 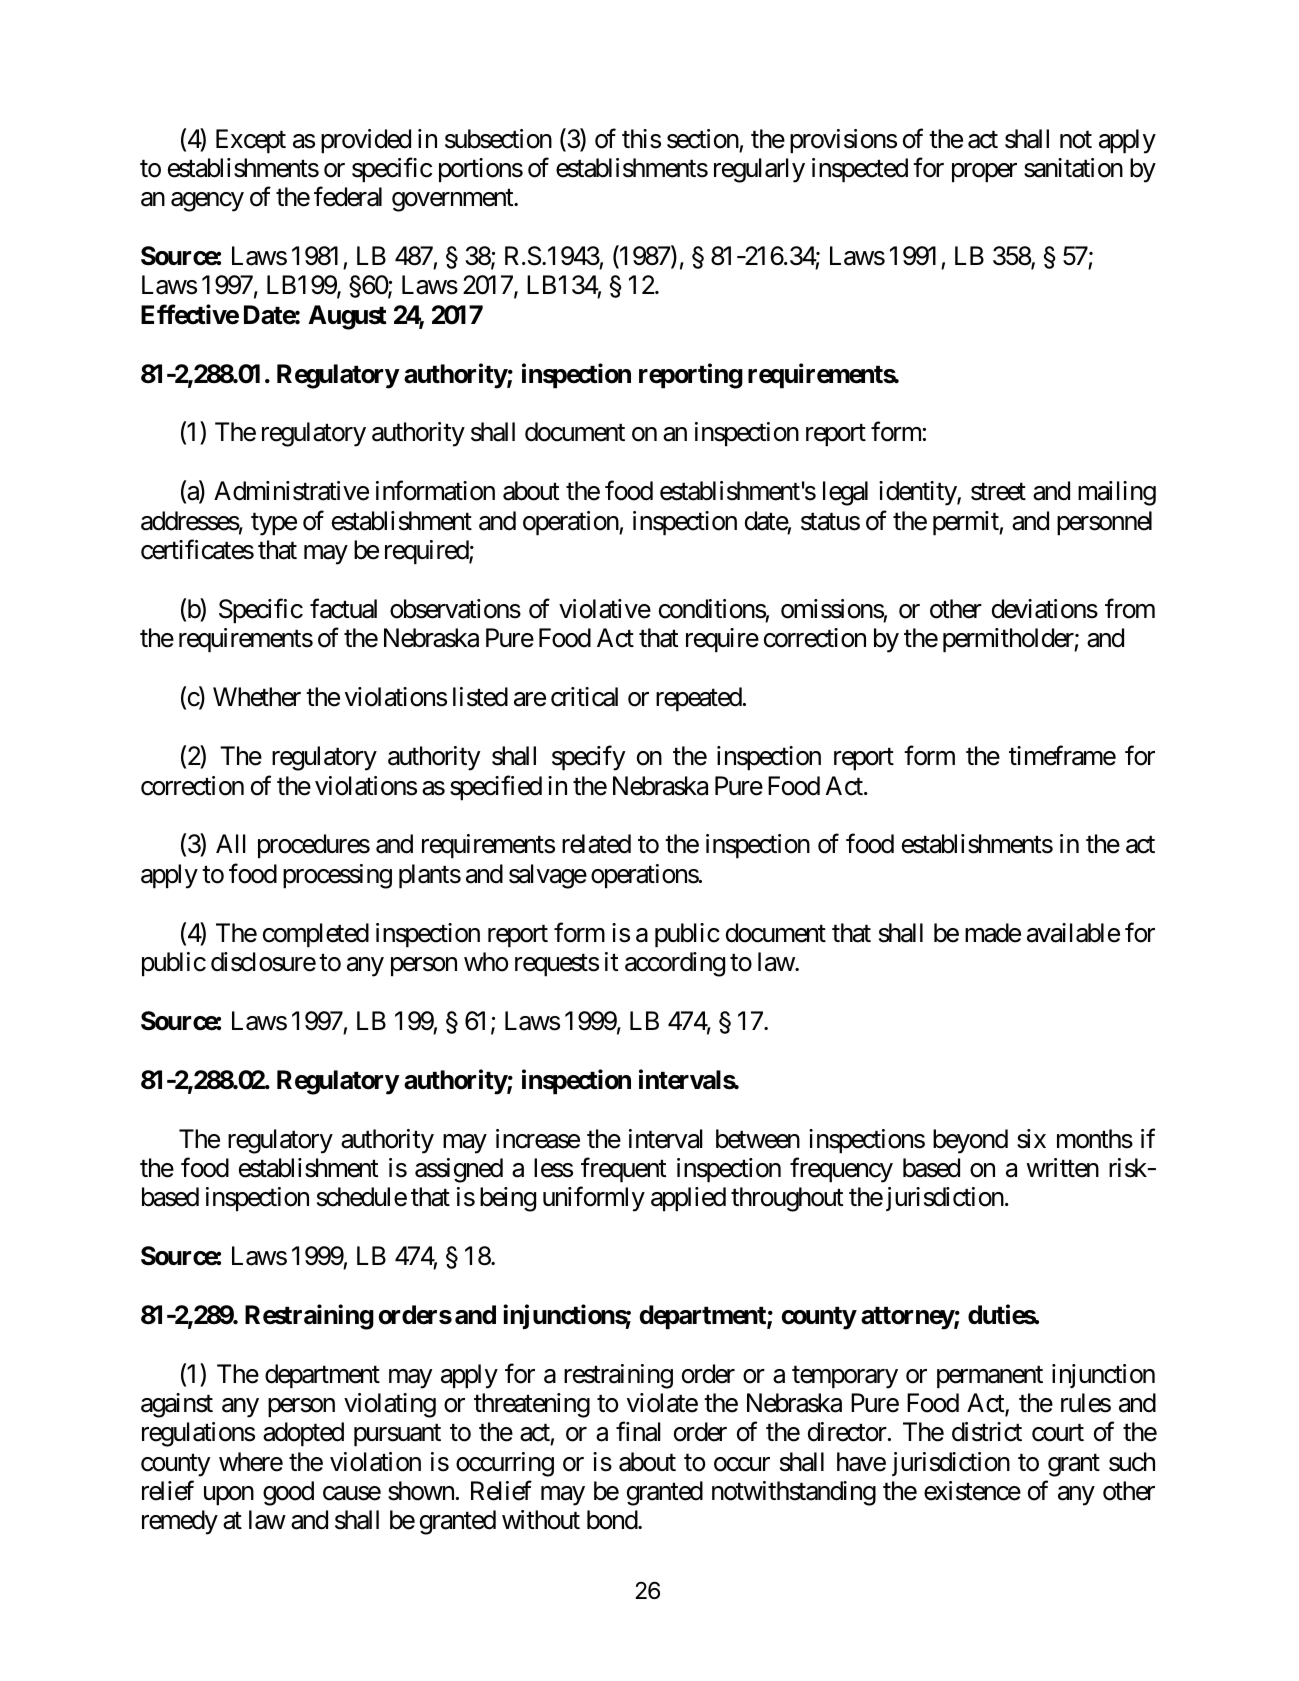 I want to click on federal, so click(x=348, y=197).
